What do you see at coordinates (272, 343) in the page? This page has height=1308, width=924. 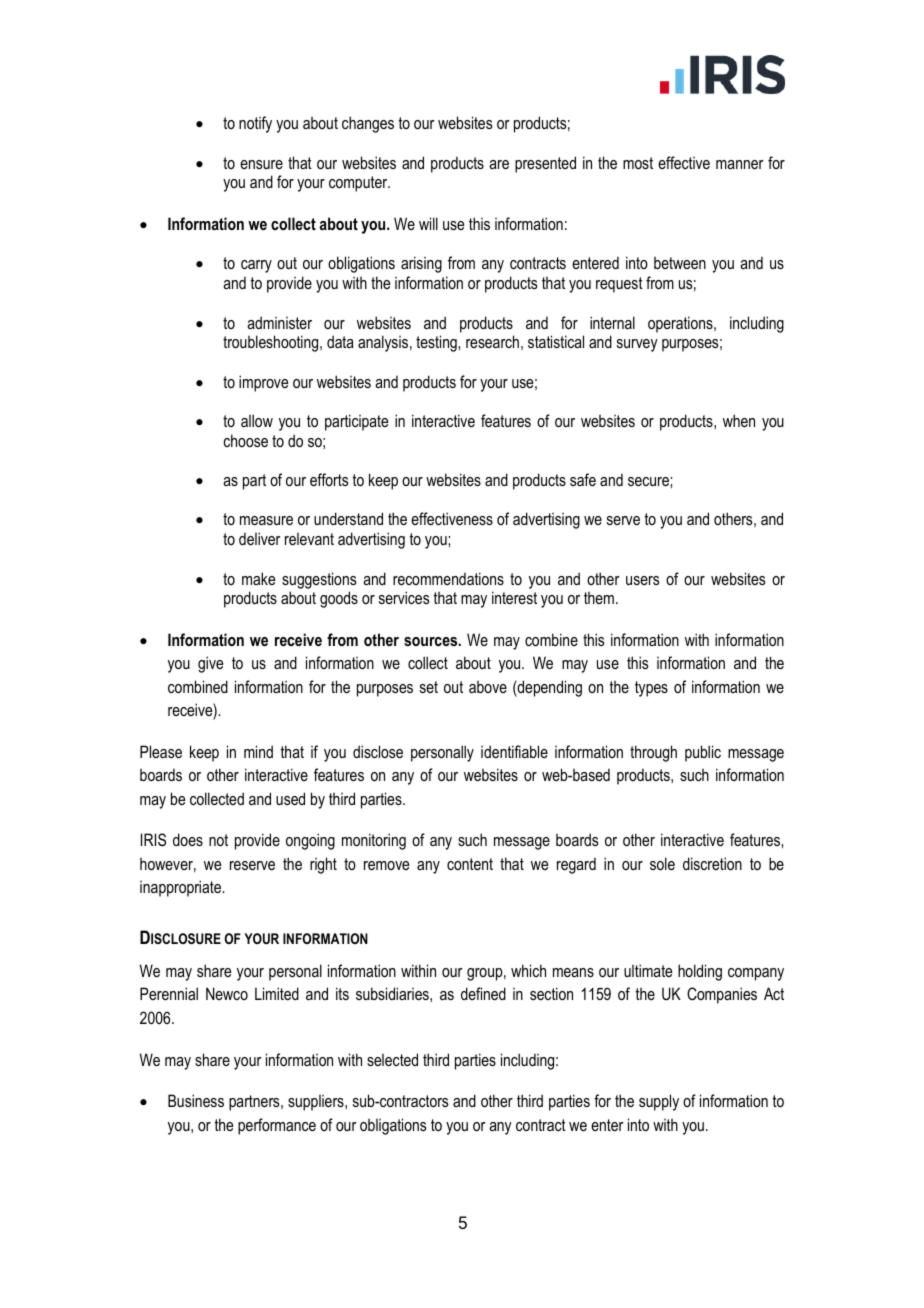 I see `troubleshooting` at bounding box center [272, 343].
